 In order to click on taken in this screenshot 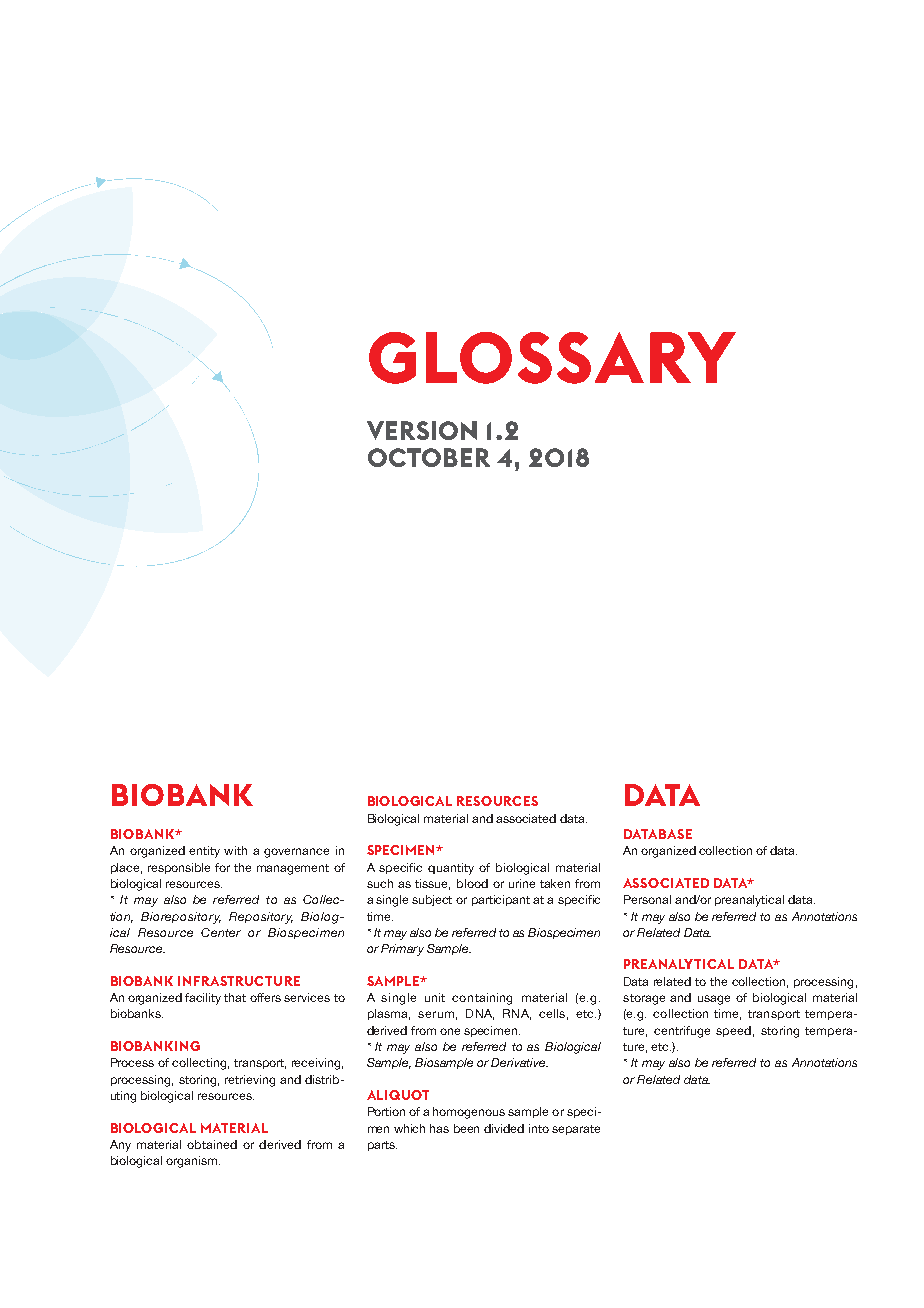, I will do `click(555, 883)`.
